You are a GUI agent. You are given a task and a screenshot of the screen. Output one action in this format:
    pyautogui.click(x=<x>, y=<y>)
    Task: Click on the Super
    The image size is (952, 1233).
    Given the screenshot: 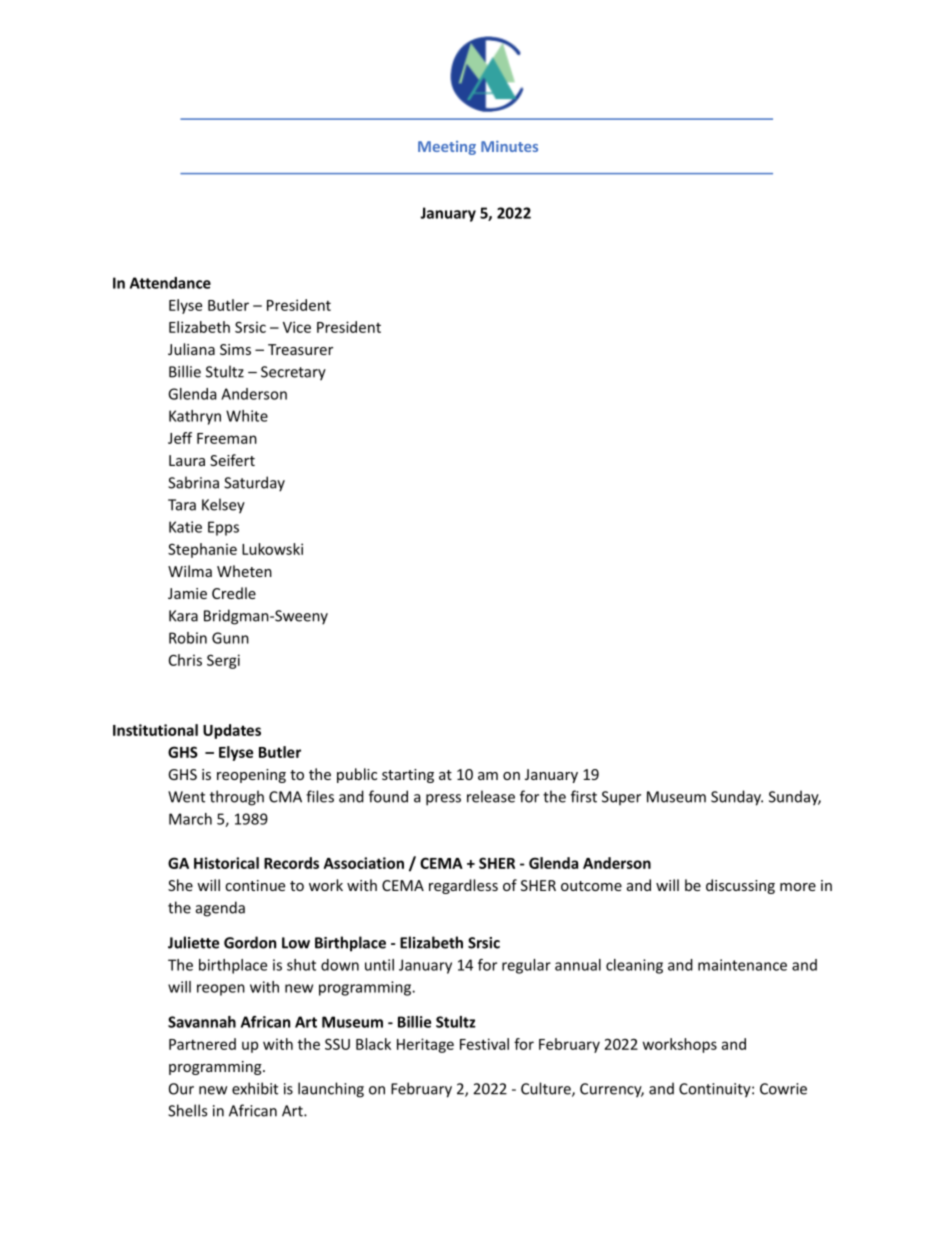 What is the action you would take?
    pyautogui.click(x=621, y=798)
